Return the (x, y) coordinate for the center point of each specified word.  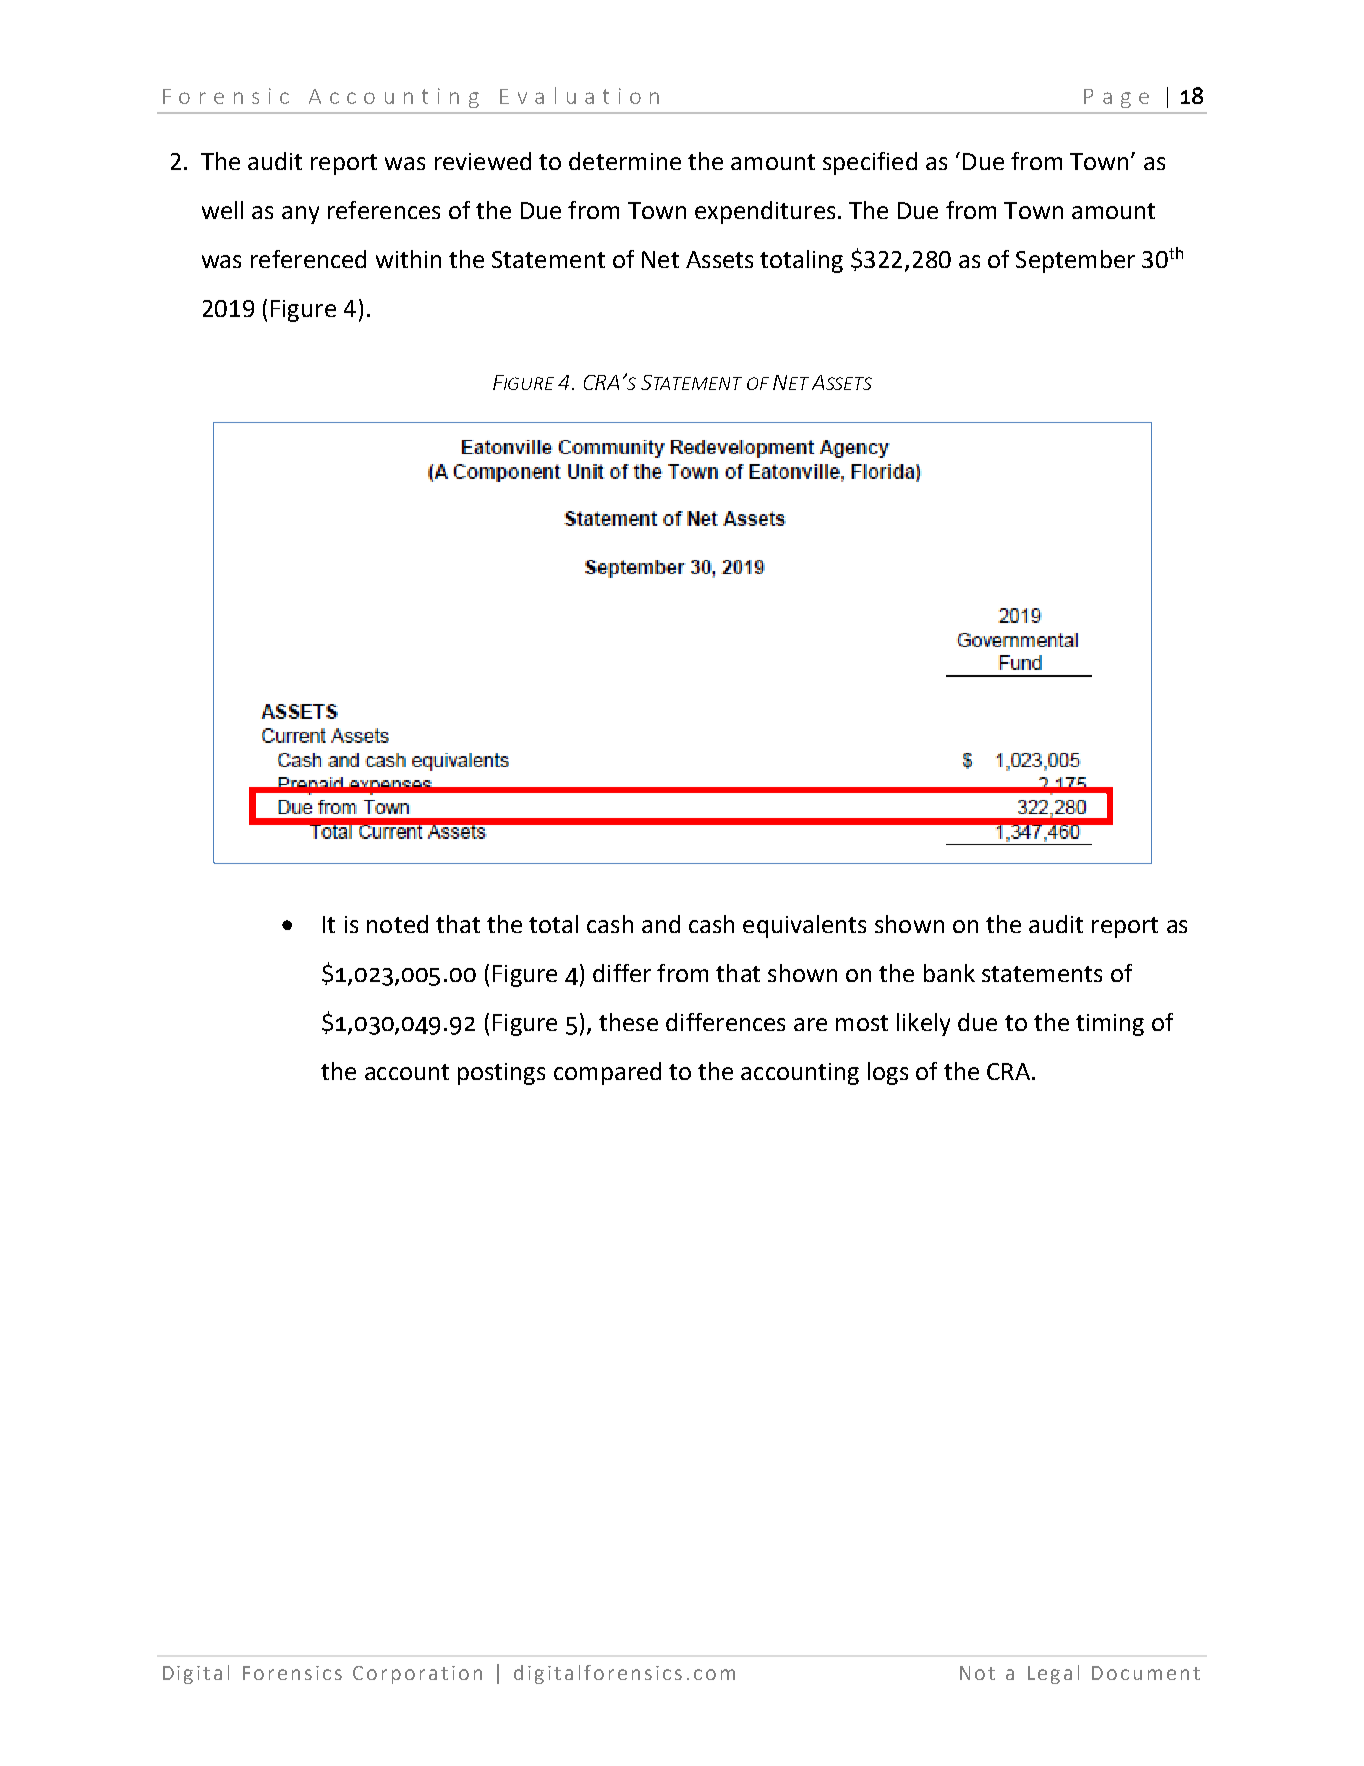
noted (397, 924)
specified (870, 163)
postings (501, 1074)
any (300, 215)
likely (923, 1024)
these (628, 1022)
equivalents (804, 926)
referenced (308, 259)
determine (625, 161)
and (661, 924)
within (408, 259)
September (1075, 261)
